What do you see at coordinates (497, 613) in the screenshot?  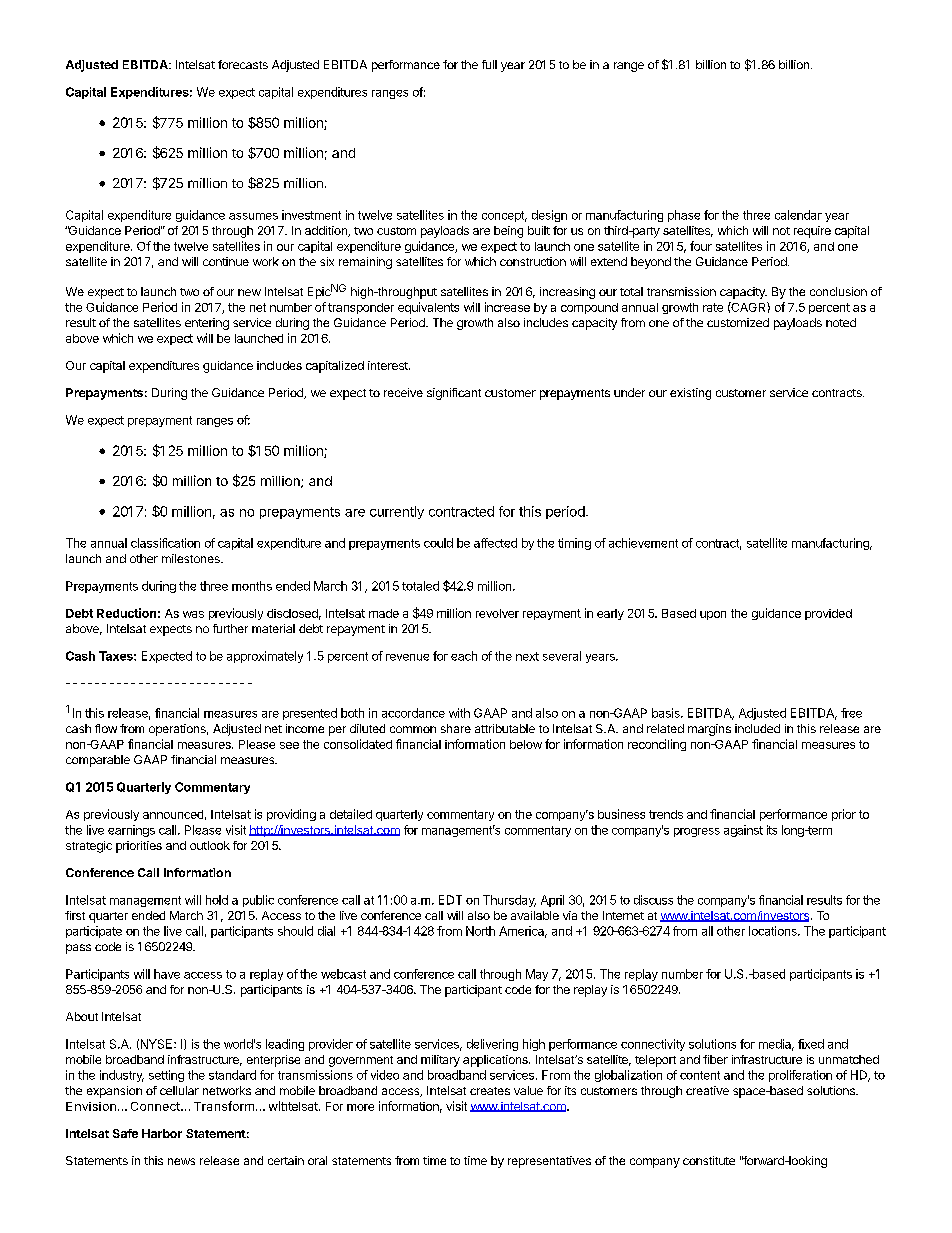 I see `revolver` at bounding box center [497, 613].
